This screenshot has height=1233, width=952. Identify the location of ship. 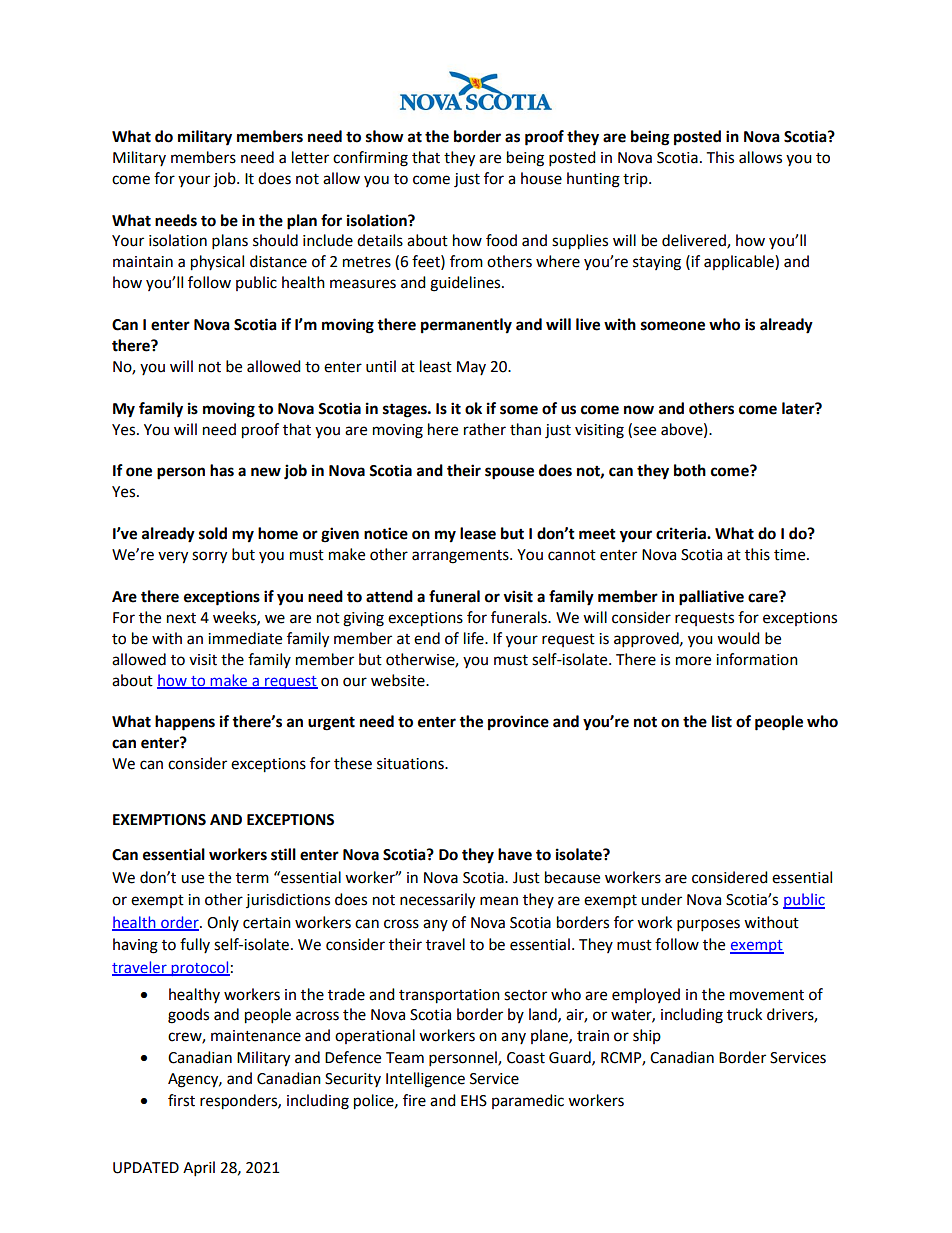
(647, 1036).
